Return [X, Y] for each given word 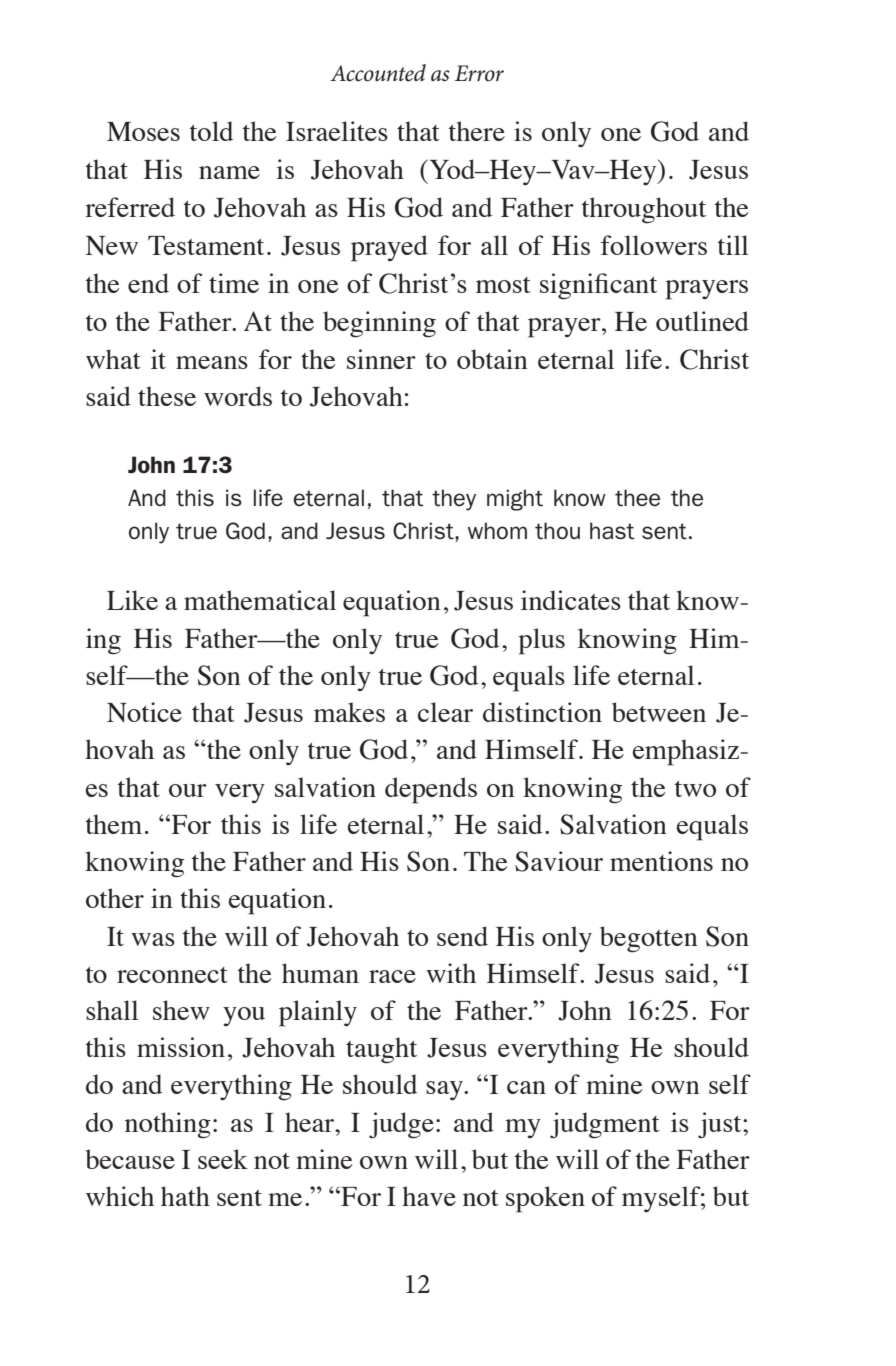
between [659, 712]
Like [132, 600]
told [211, 131]
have [429, 1196]
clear [445, 712]
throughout [644, 210]
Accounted [378, 73]
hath [185, 1196]
